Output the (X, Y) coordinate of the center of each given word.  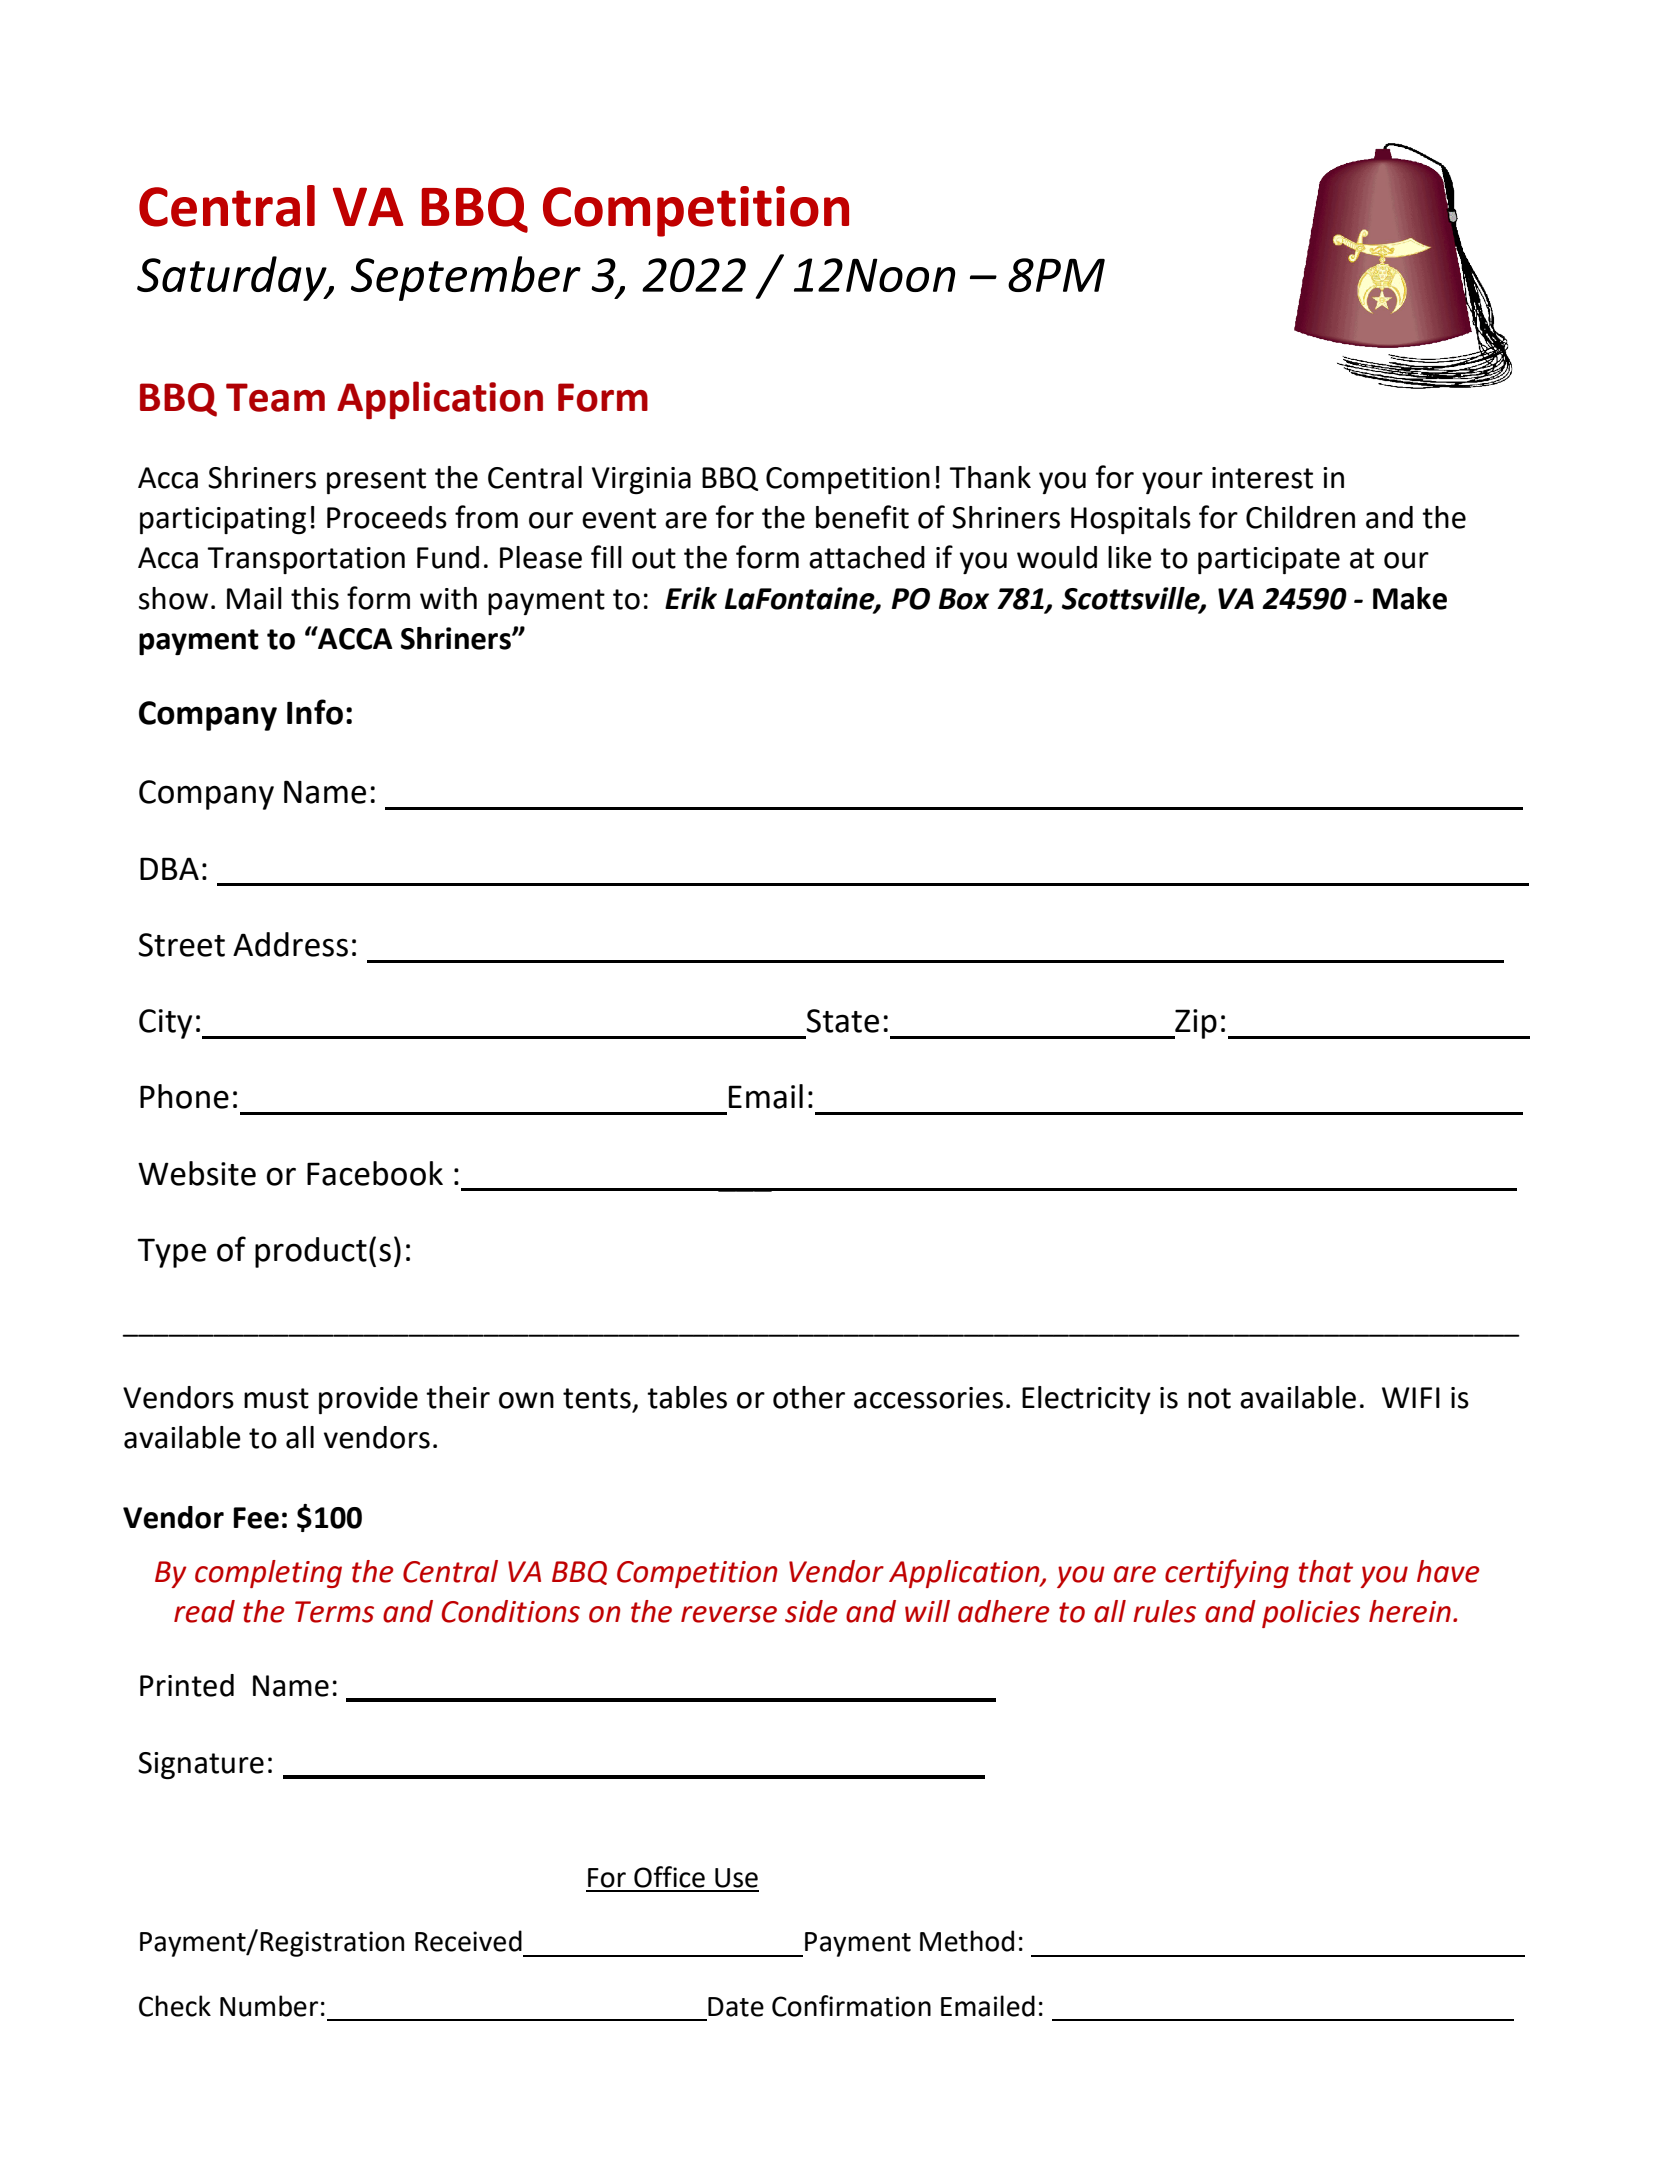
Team (275, 397)
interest (1262, 478)
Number (269, 2006)
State (842, 1021)
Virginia (641, 480)
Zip (1195, 1024)
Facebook (375, 1173)
